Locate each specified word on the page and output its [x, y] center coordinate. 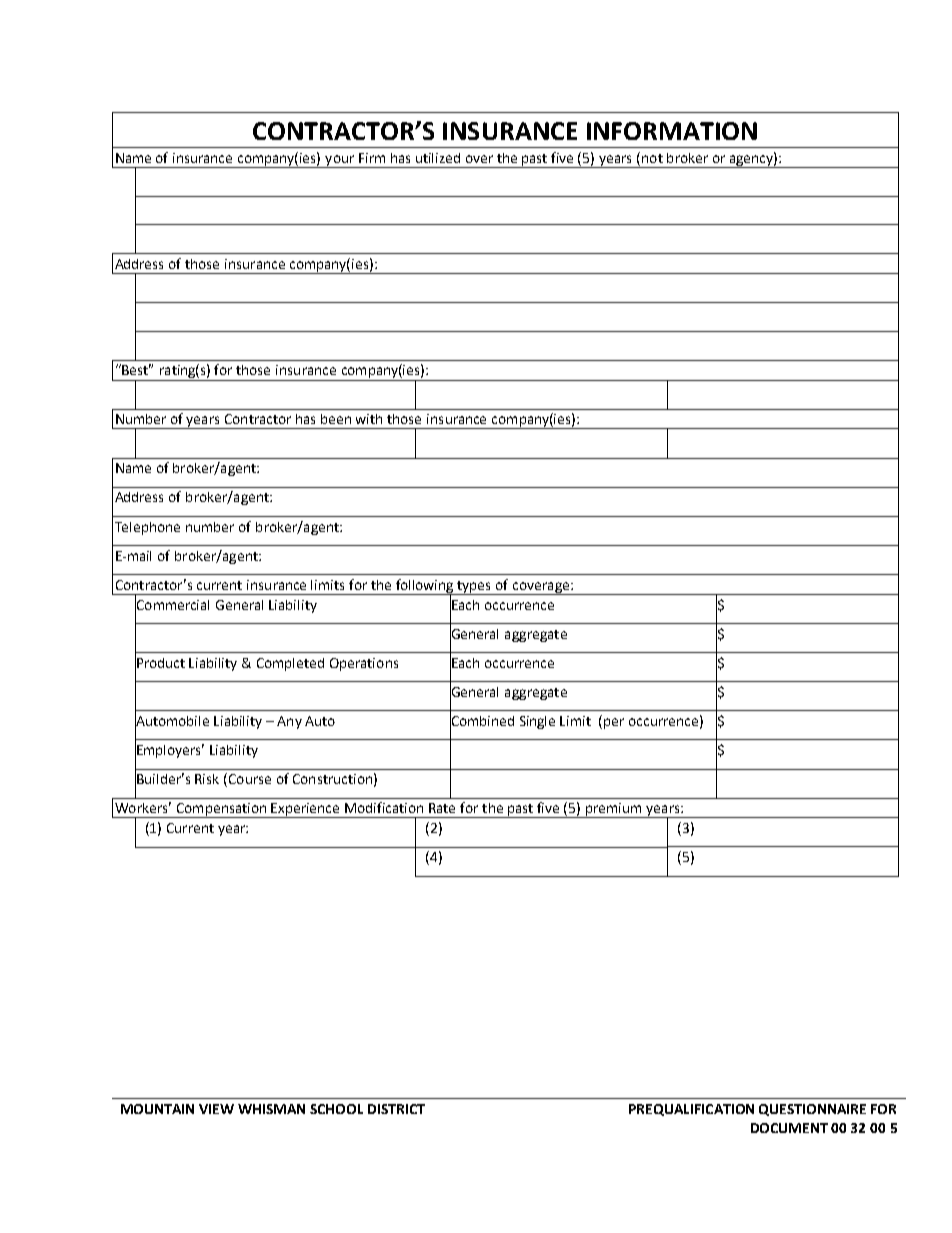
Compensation [221, 810]
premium [614, 810]
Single [537, 722]
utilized [438, 158]
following [425, 587]
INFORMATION [672, 131]
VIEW [216, 1109]
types [475, 588]
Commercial [172, 604]
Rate [442, 808]
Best [135, 369]
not [652, 158]
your [340, 161]
